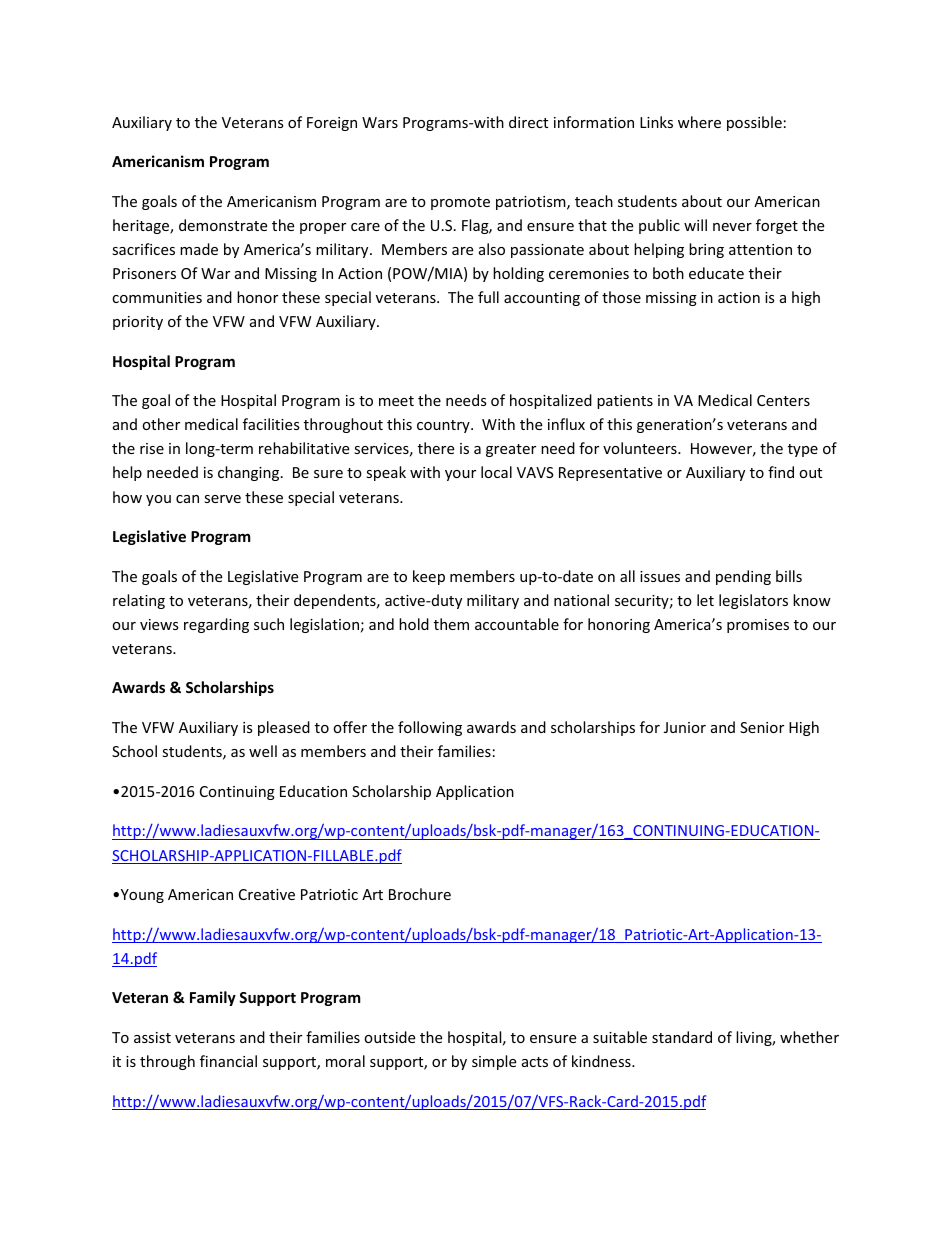  What do you see at coordinates (754, 123) in the document?
I see `possible` at bounding box center [754, 123].
